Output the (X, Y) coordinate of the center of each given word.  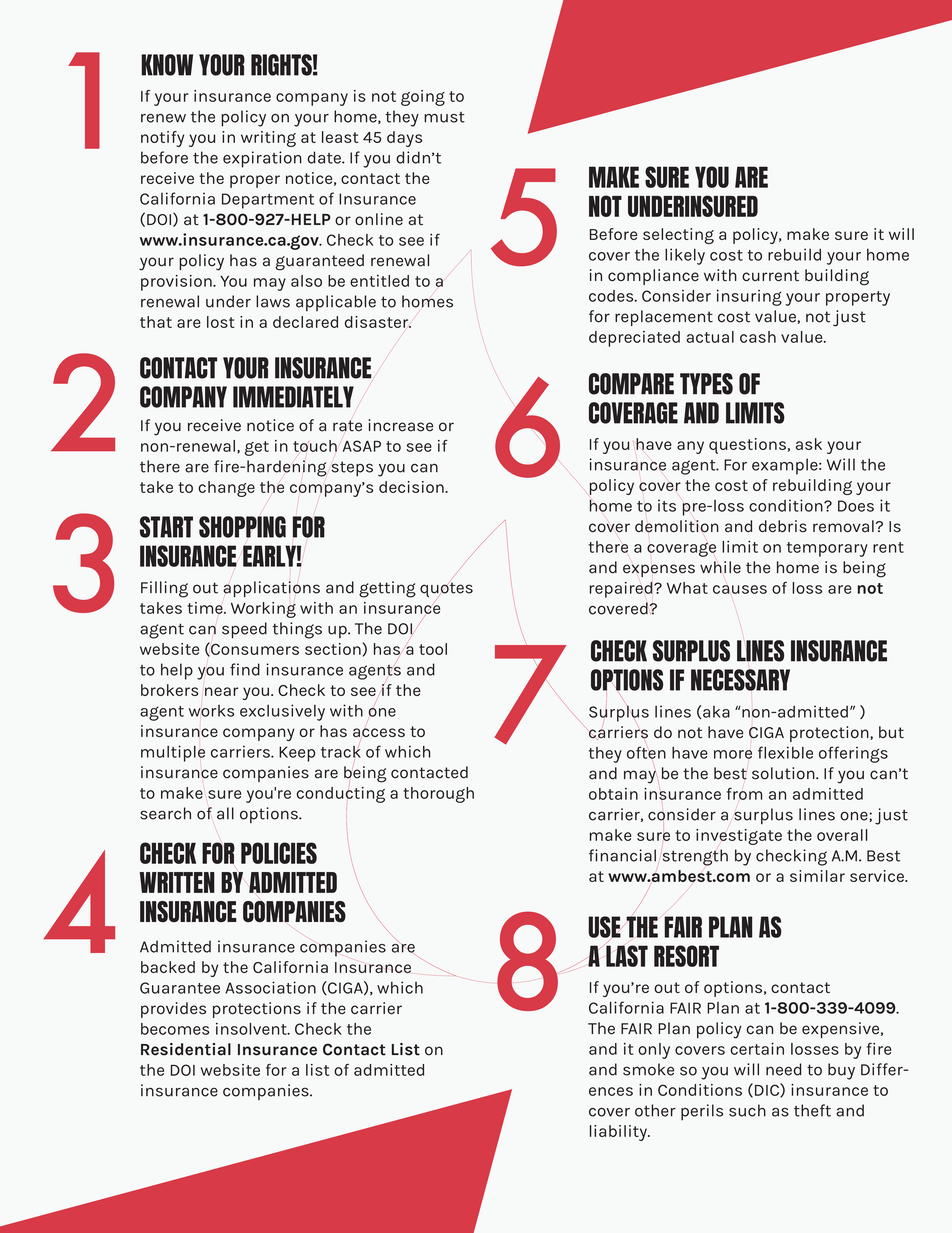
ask (809, 444)
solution (784, 773)
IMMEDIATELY (293, 397)
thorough (438, 795)
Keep (297, 754)
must (444, 117)
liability (619, 1133)
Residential (186, 1049)
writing (268, 139)
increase (401, 425)
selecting (678, 236)
